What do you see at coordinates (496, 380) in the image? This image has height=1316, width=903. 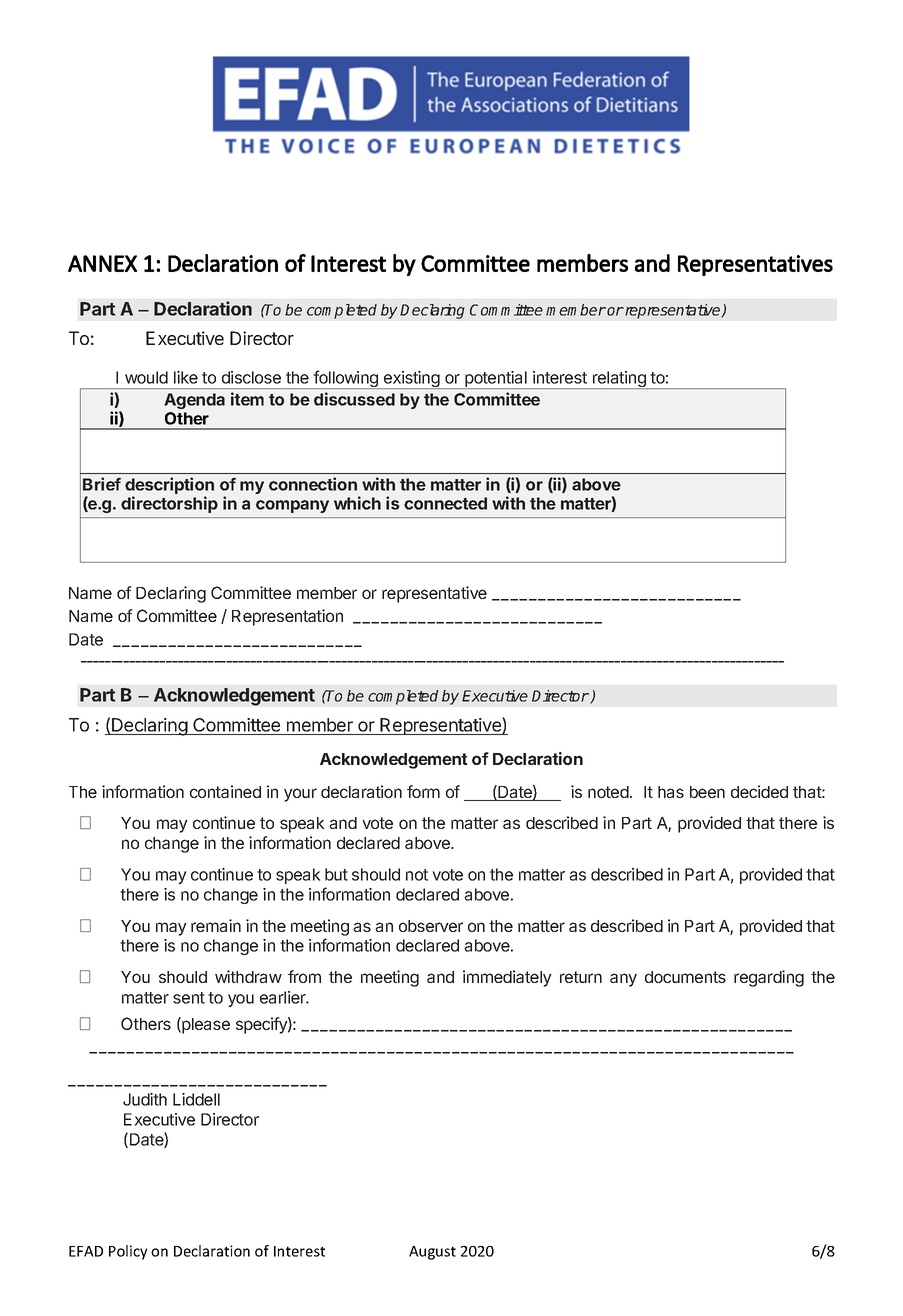 I see `potential` at bounding box center [496, 380].
